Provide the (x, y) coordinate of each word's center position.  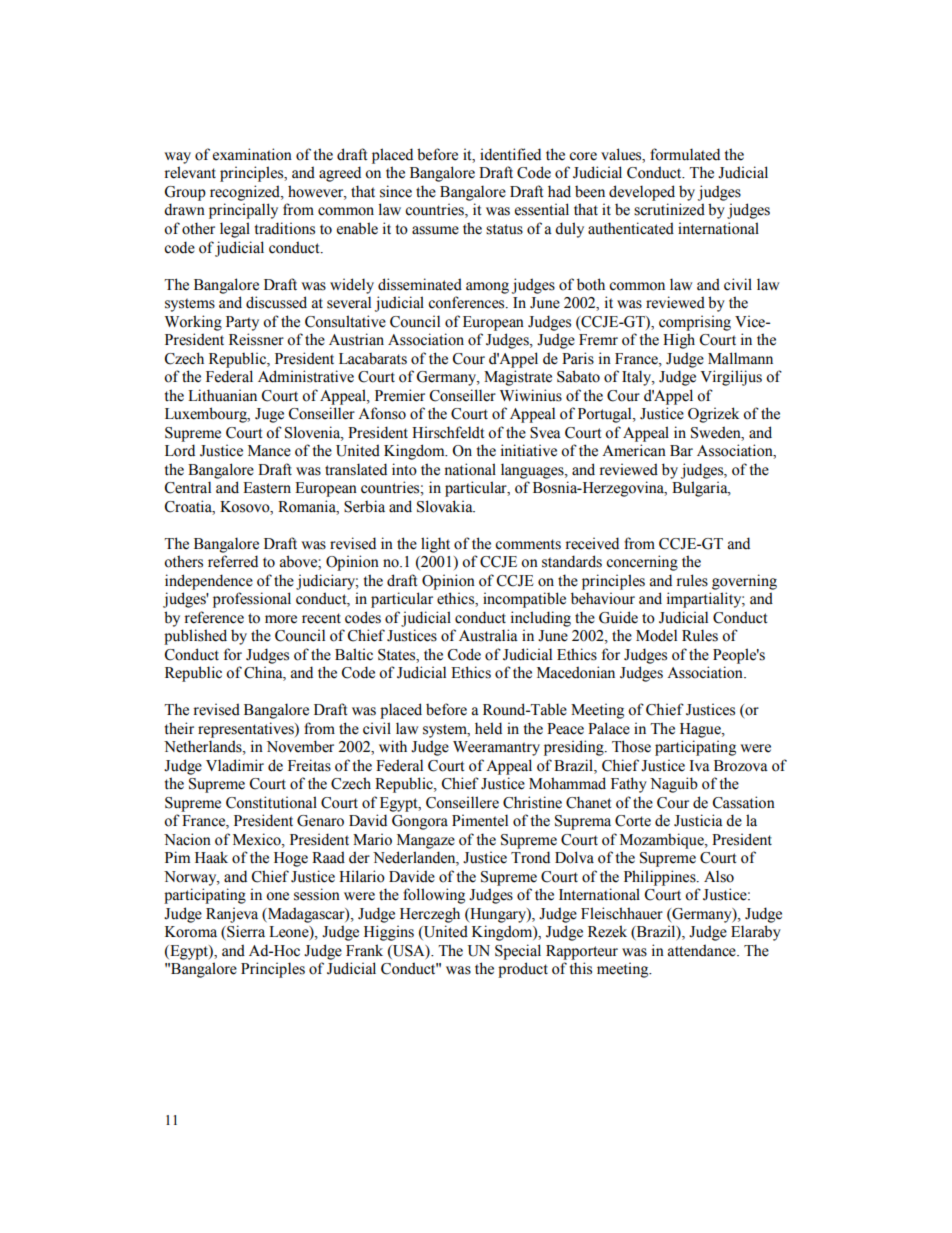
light (435, 545)
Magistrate (518, 378)
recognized (246, 193)
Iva (699, 766)
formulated (685, 154)
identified (510, 154)
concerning (642, 563)
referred (233, 561)
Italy (638, 378)
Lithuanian (222, 395)
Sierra (245, 932)
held (488, 728)
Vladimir (235, 765)
